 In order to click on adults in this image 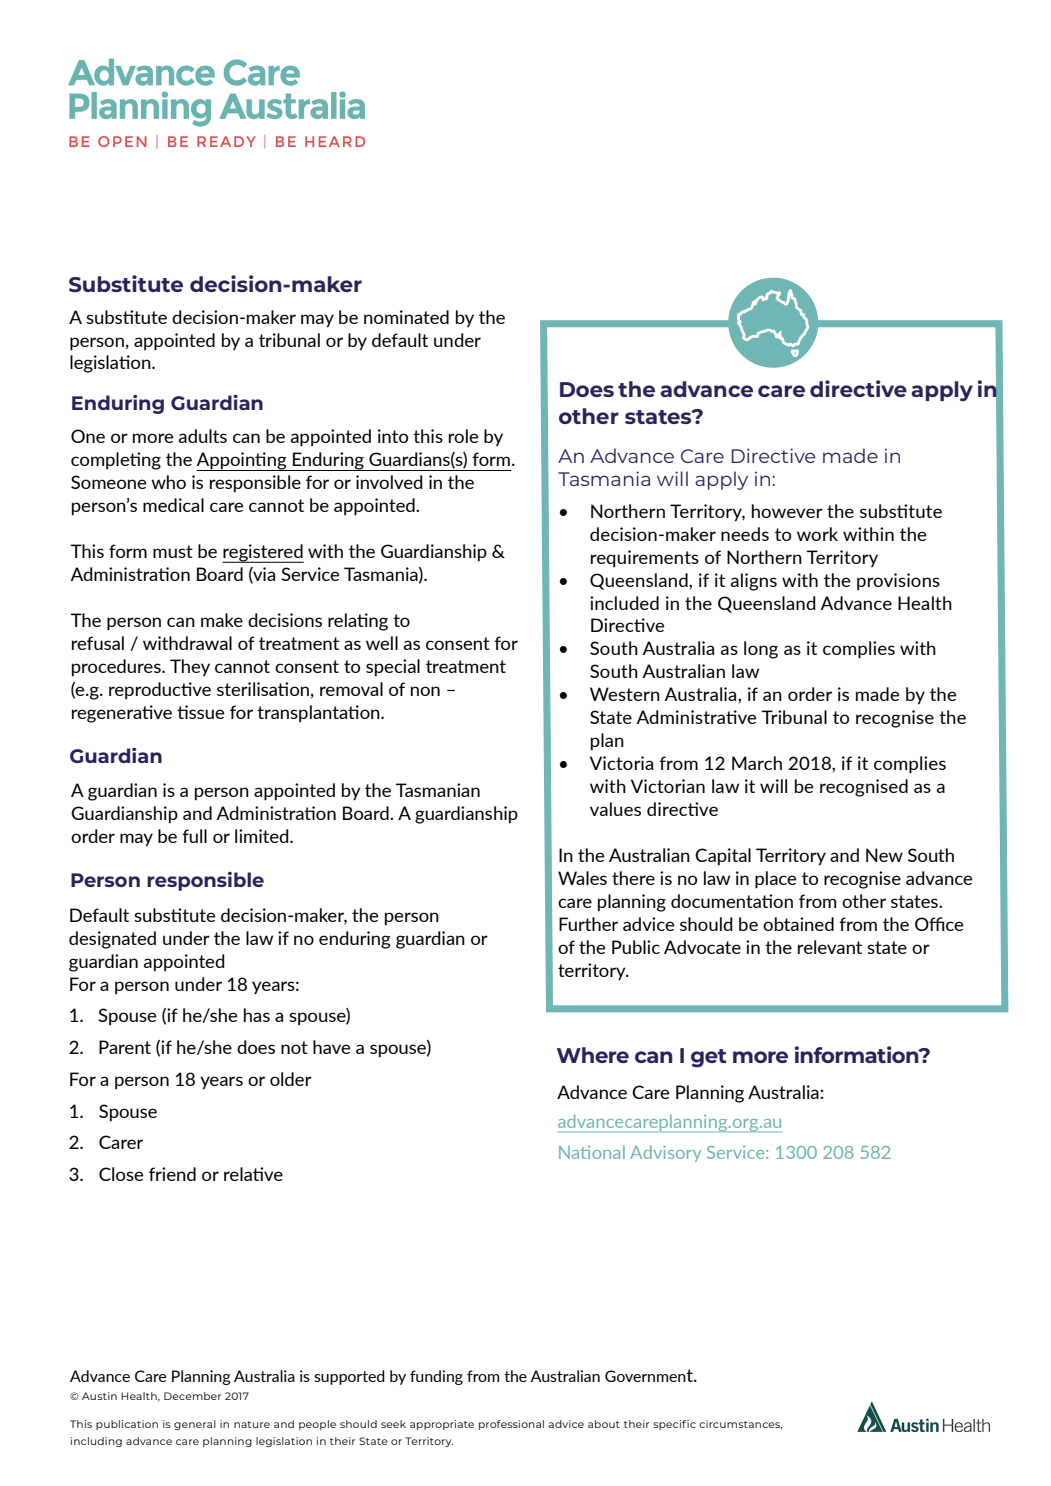, I will do `click(203, 436)`.
